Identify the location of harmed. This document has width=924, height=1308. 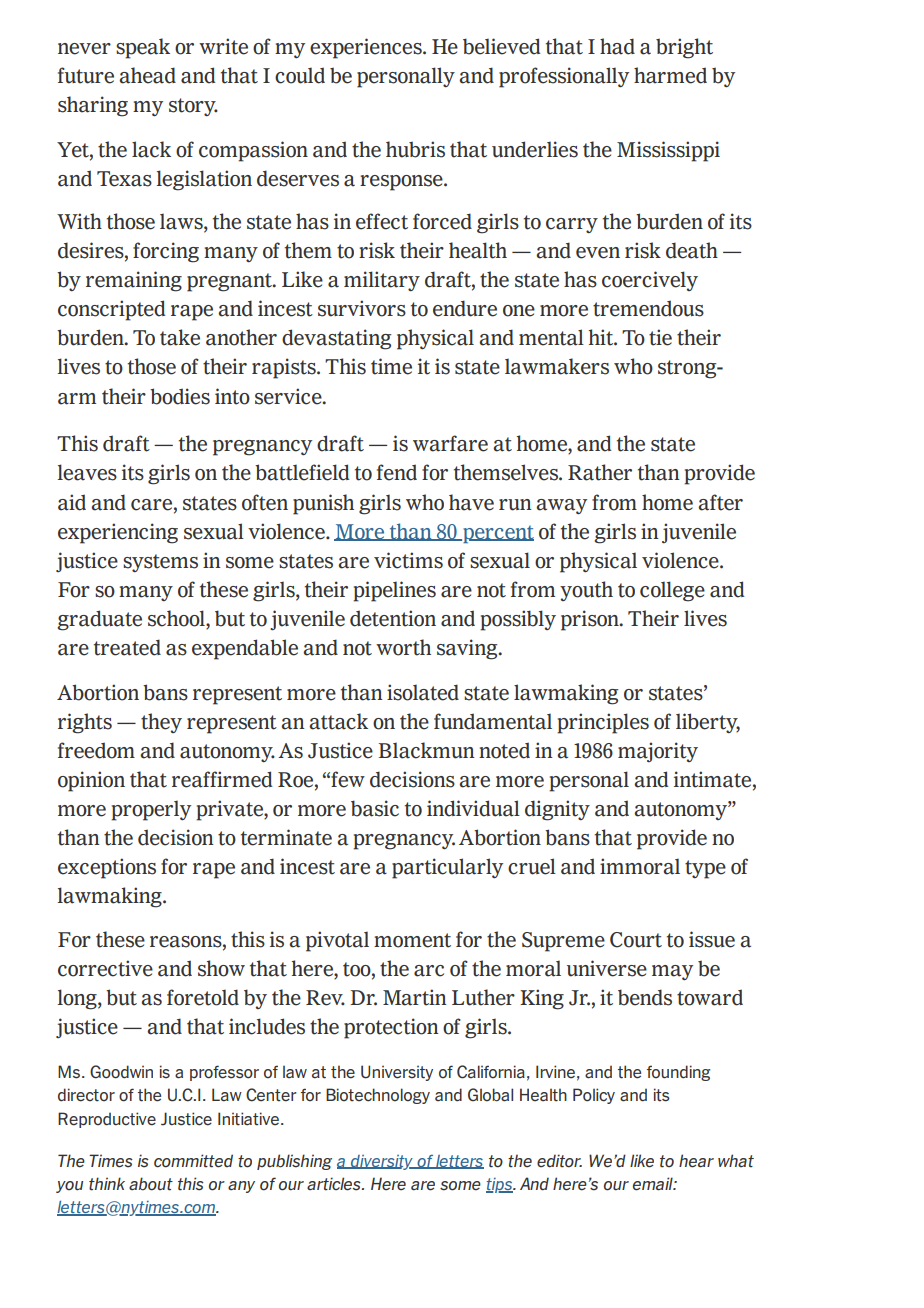
(670, 75).
